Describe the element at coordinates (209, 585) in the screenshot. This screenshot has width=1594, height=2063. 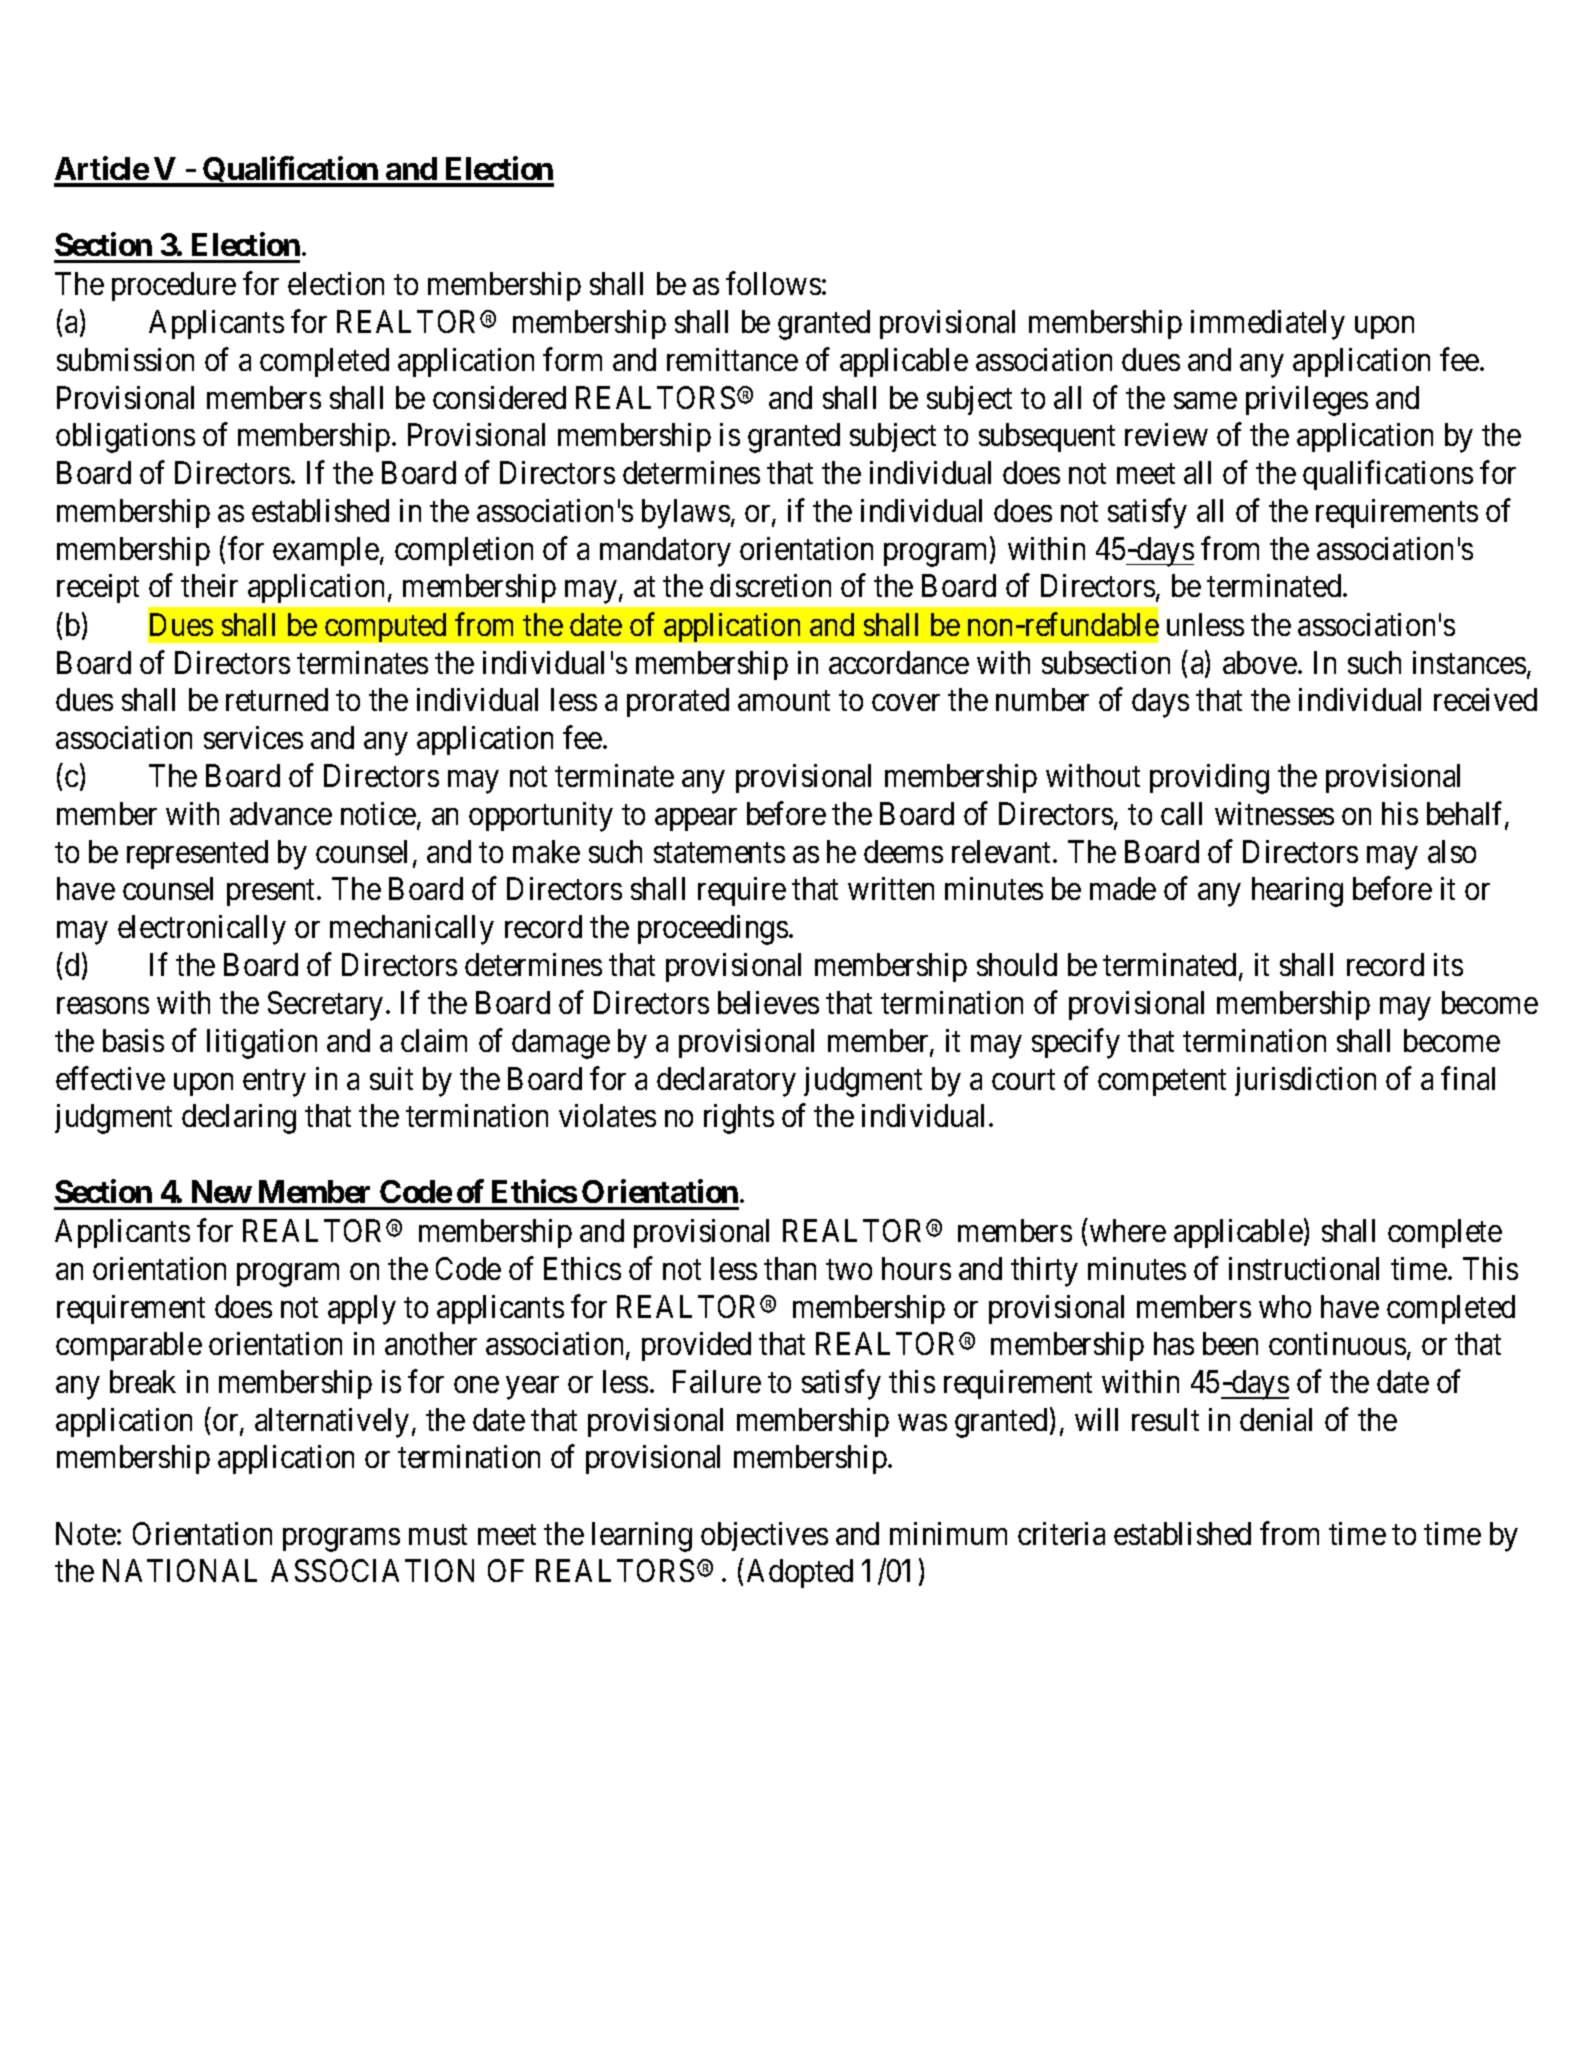
I see `their` at that location.
